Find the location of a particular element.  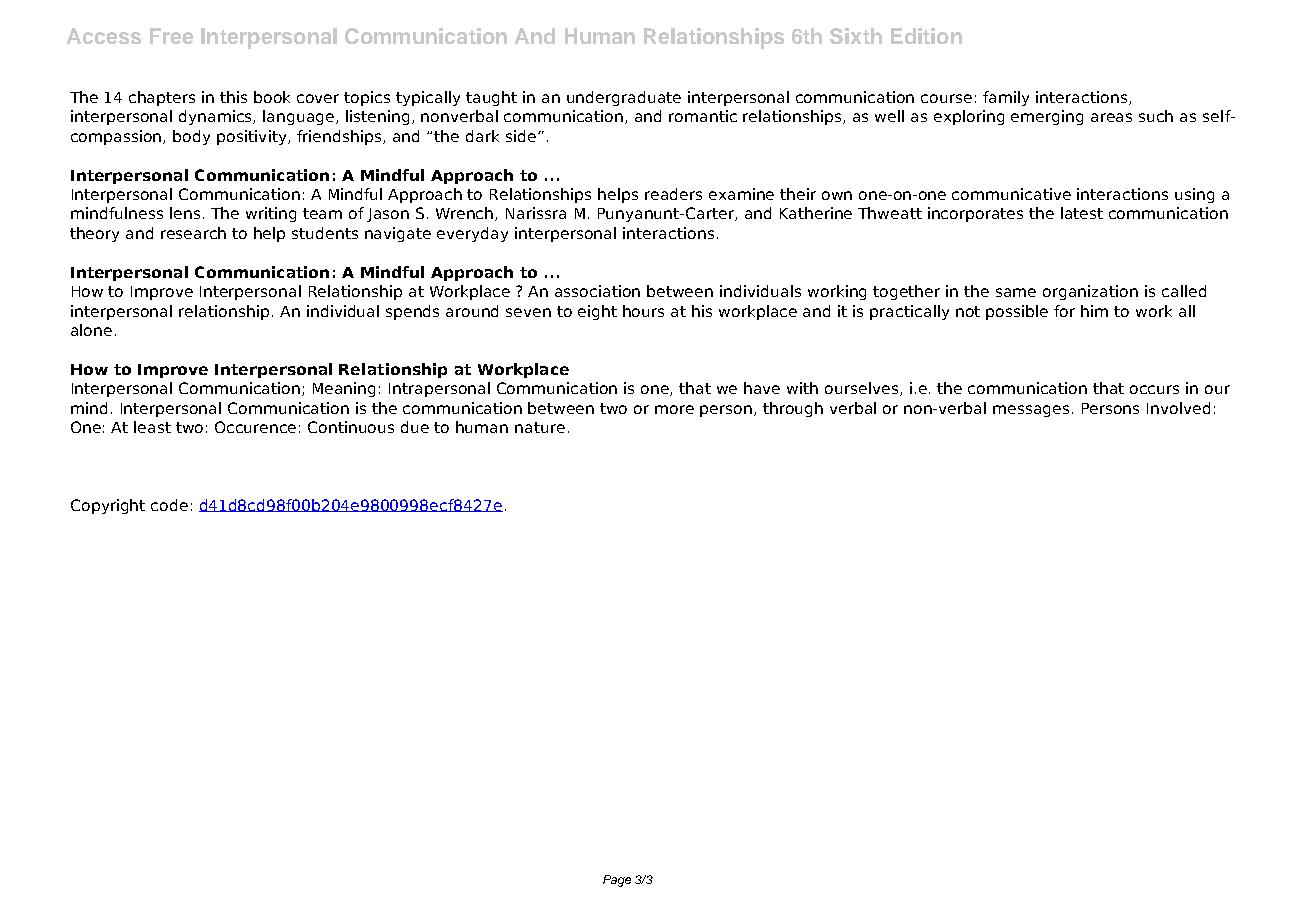

messages is located at coordinates (1031, 411).
